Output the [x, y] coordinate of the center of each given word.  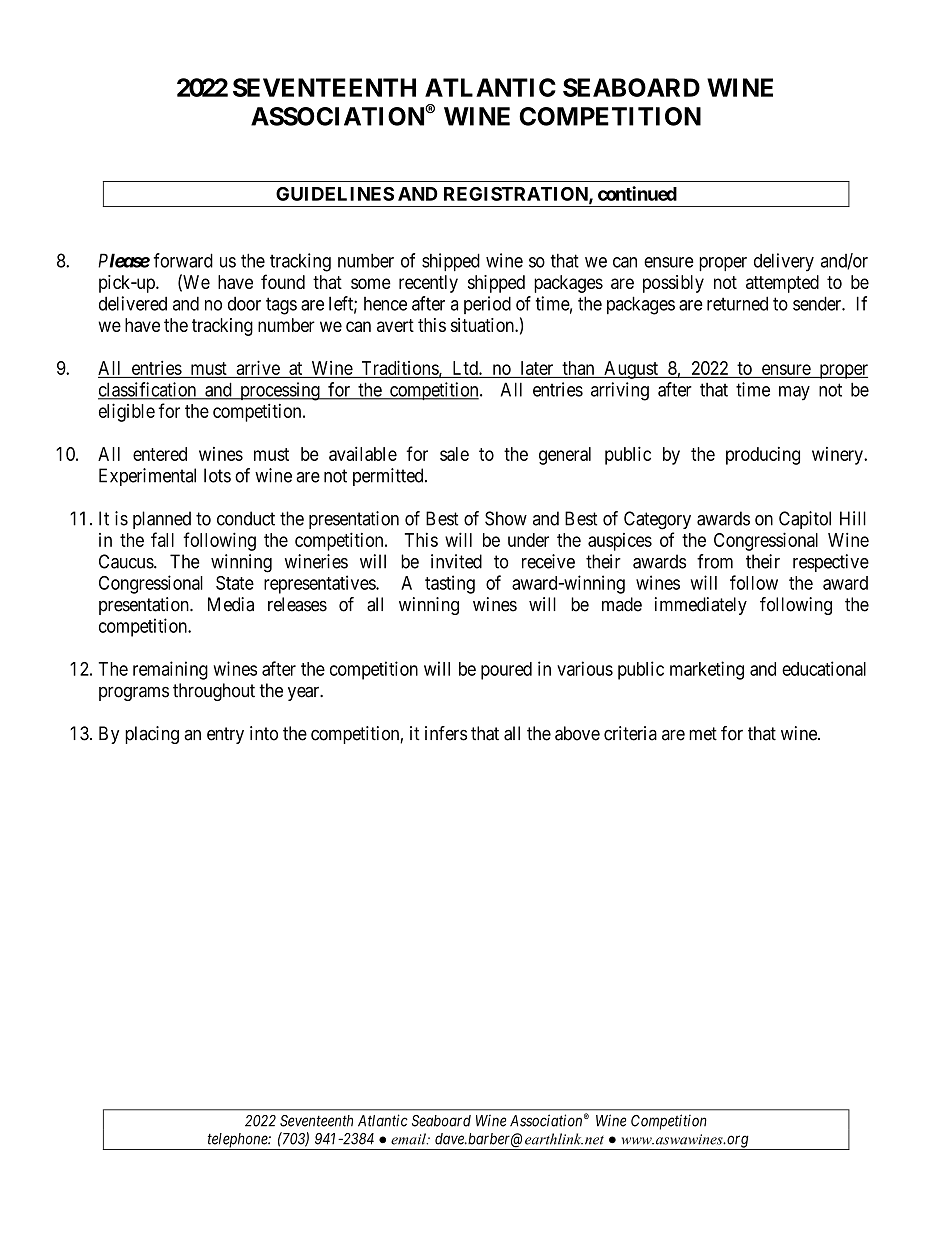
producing [763, 456]
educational [824, 668]
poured [506, 671]
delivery [784, 262]
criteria [630, 733]
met [703, 734]
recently [428, 284]
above [577, 733]
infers [446, 733]
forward [183, 260]
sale [454, 454]
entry [225, 735]
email [409, 1139]
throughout [214, 692]
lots [217, 475]
